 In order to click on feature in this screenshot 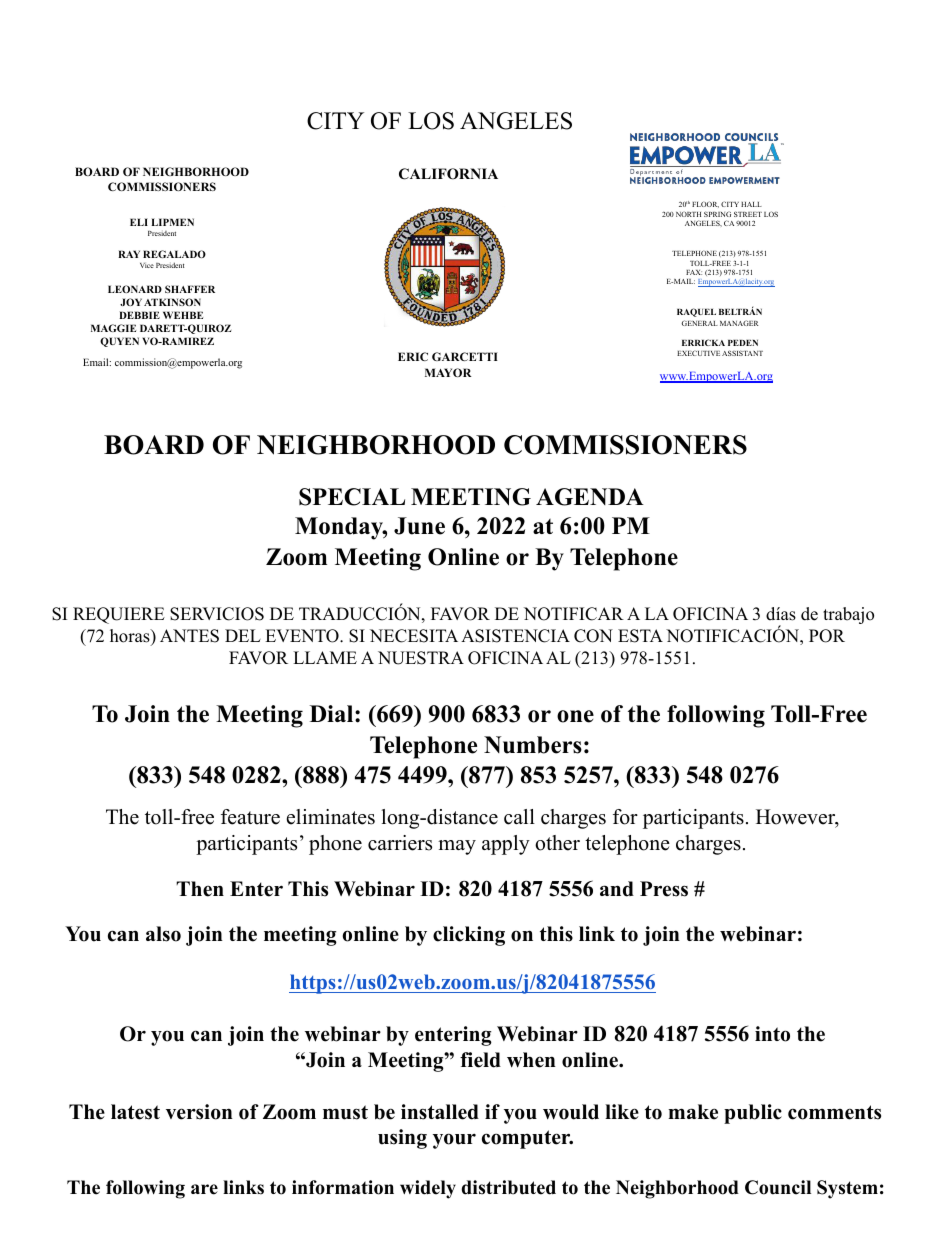, I will do `click(250, 817)`.
